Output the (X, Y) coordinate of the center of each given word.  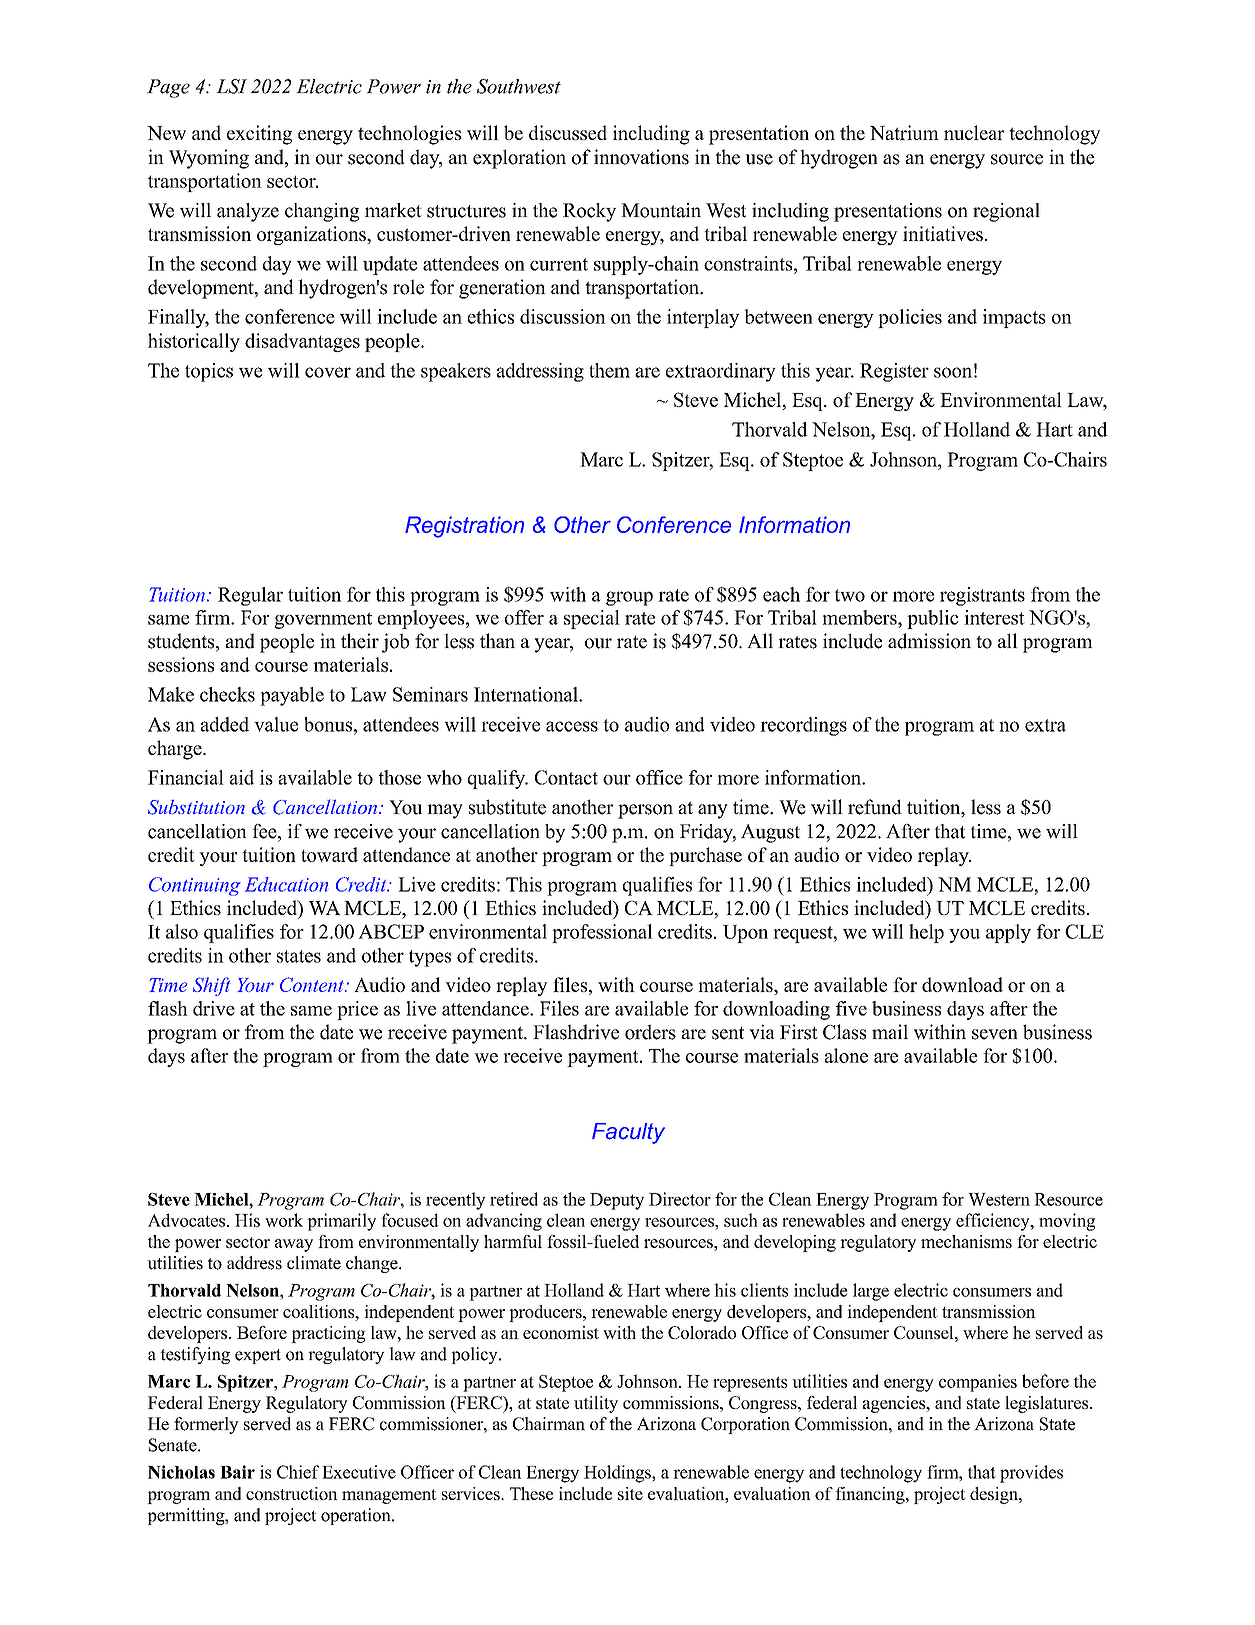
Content (313, 984)
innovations (641, 157)
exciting (259, 135)
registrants (982, 596)
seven (995, 1034)
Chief (298, 1472)
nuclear (974, 132)
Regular (250, 596)
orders (650, 1032)
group (629, 598)
